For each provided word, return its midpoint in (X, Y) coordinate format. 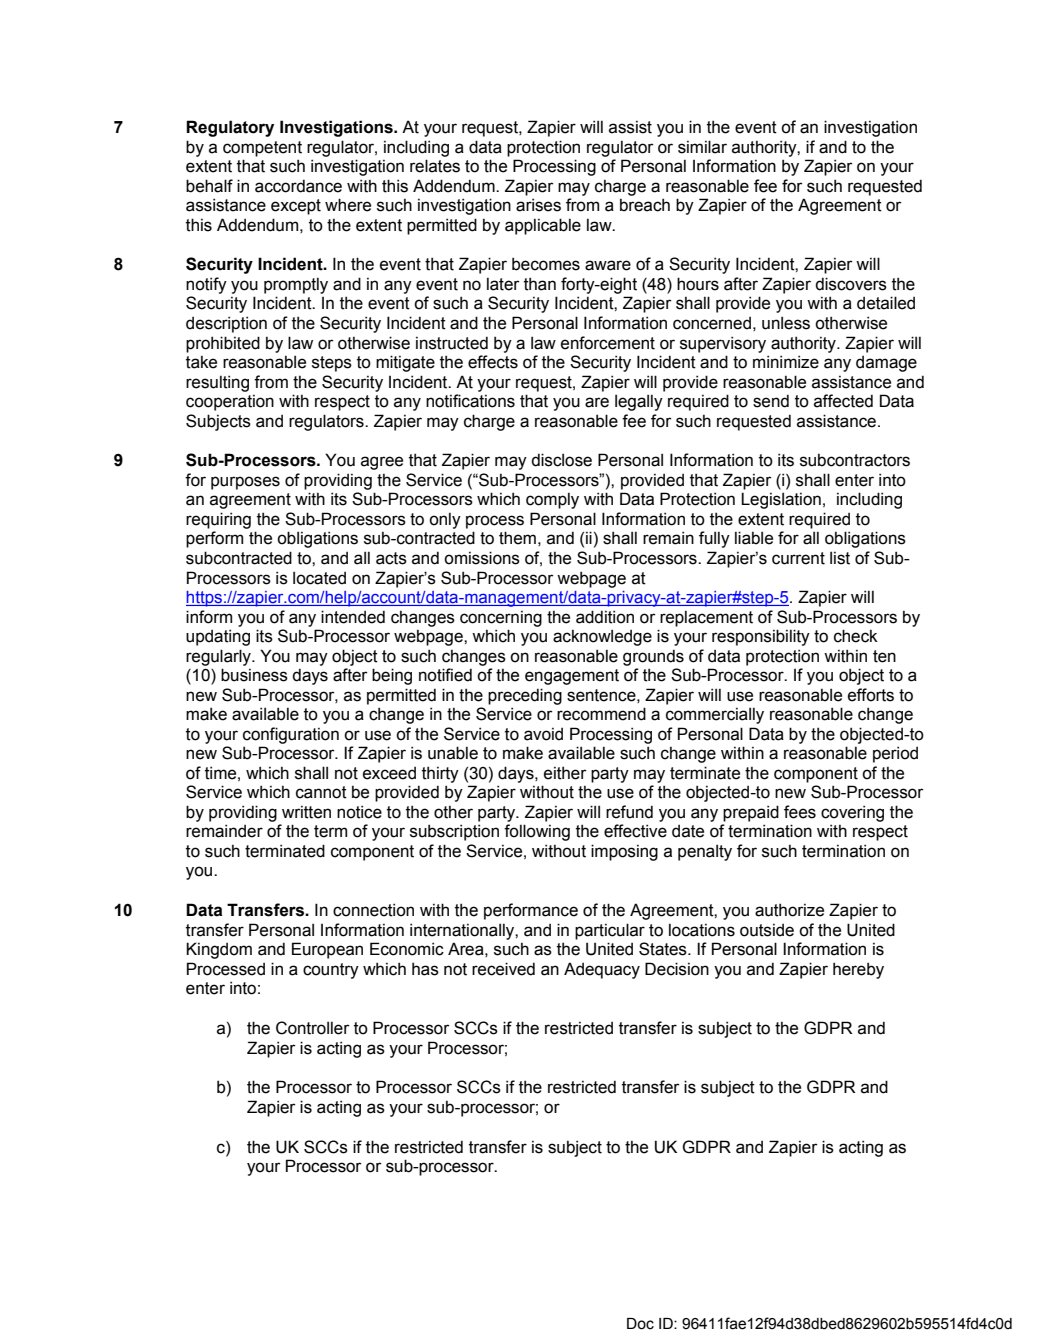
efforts (871, 695)
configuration (291, 735)
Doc (640, 1324)
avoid (543, 734)
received (503, 969)
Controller (313, 1028)
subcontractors (855, 460)
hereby (858, 970)
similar (702, 147)
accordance (298, 186)
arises (538, 205)
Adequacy (602, 970)
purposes (245, 483)
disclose (561, 460)
